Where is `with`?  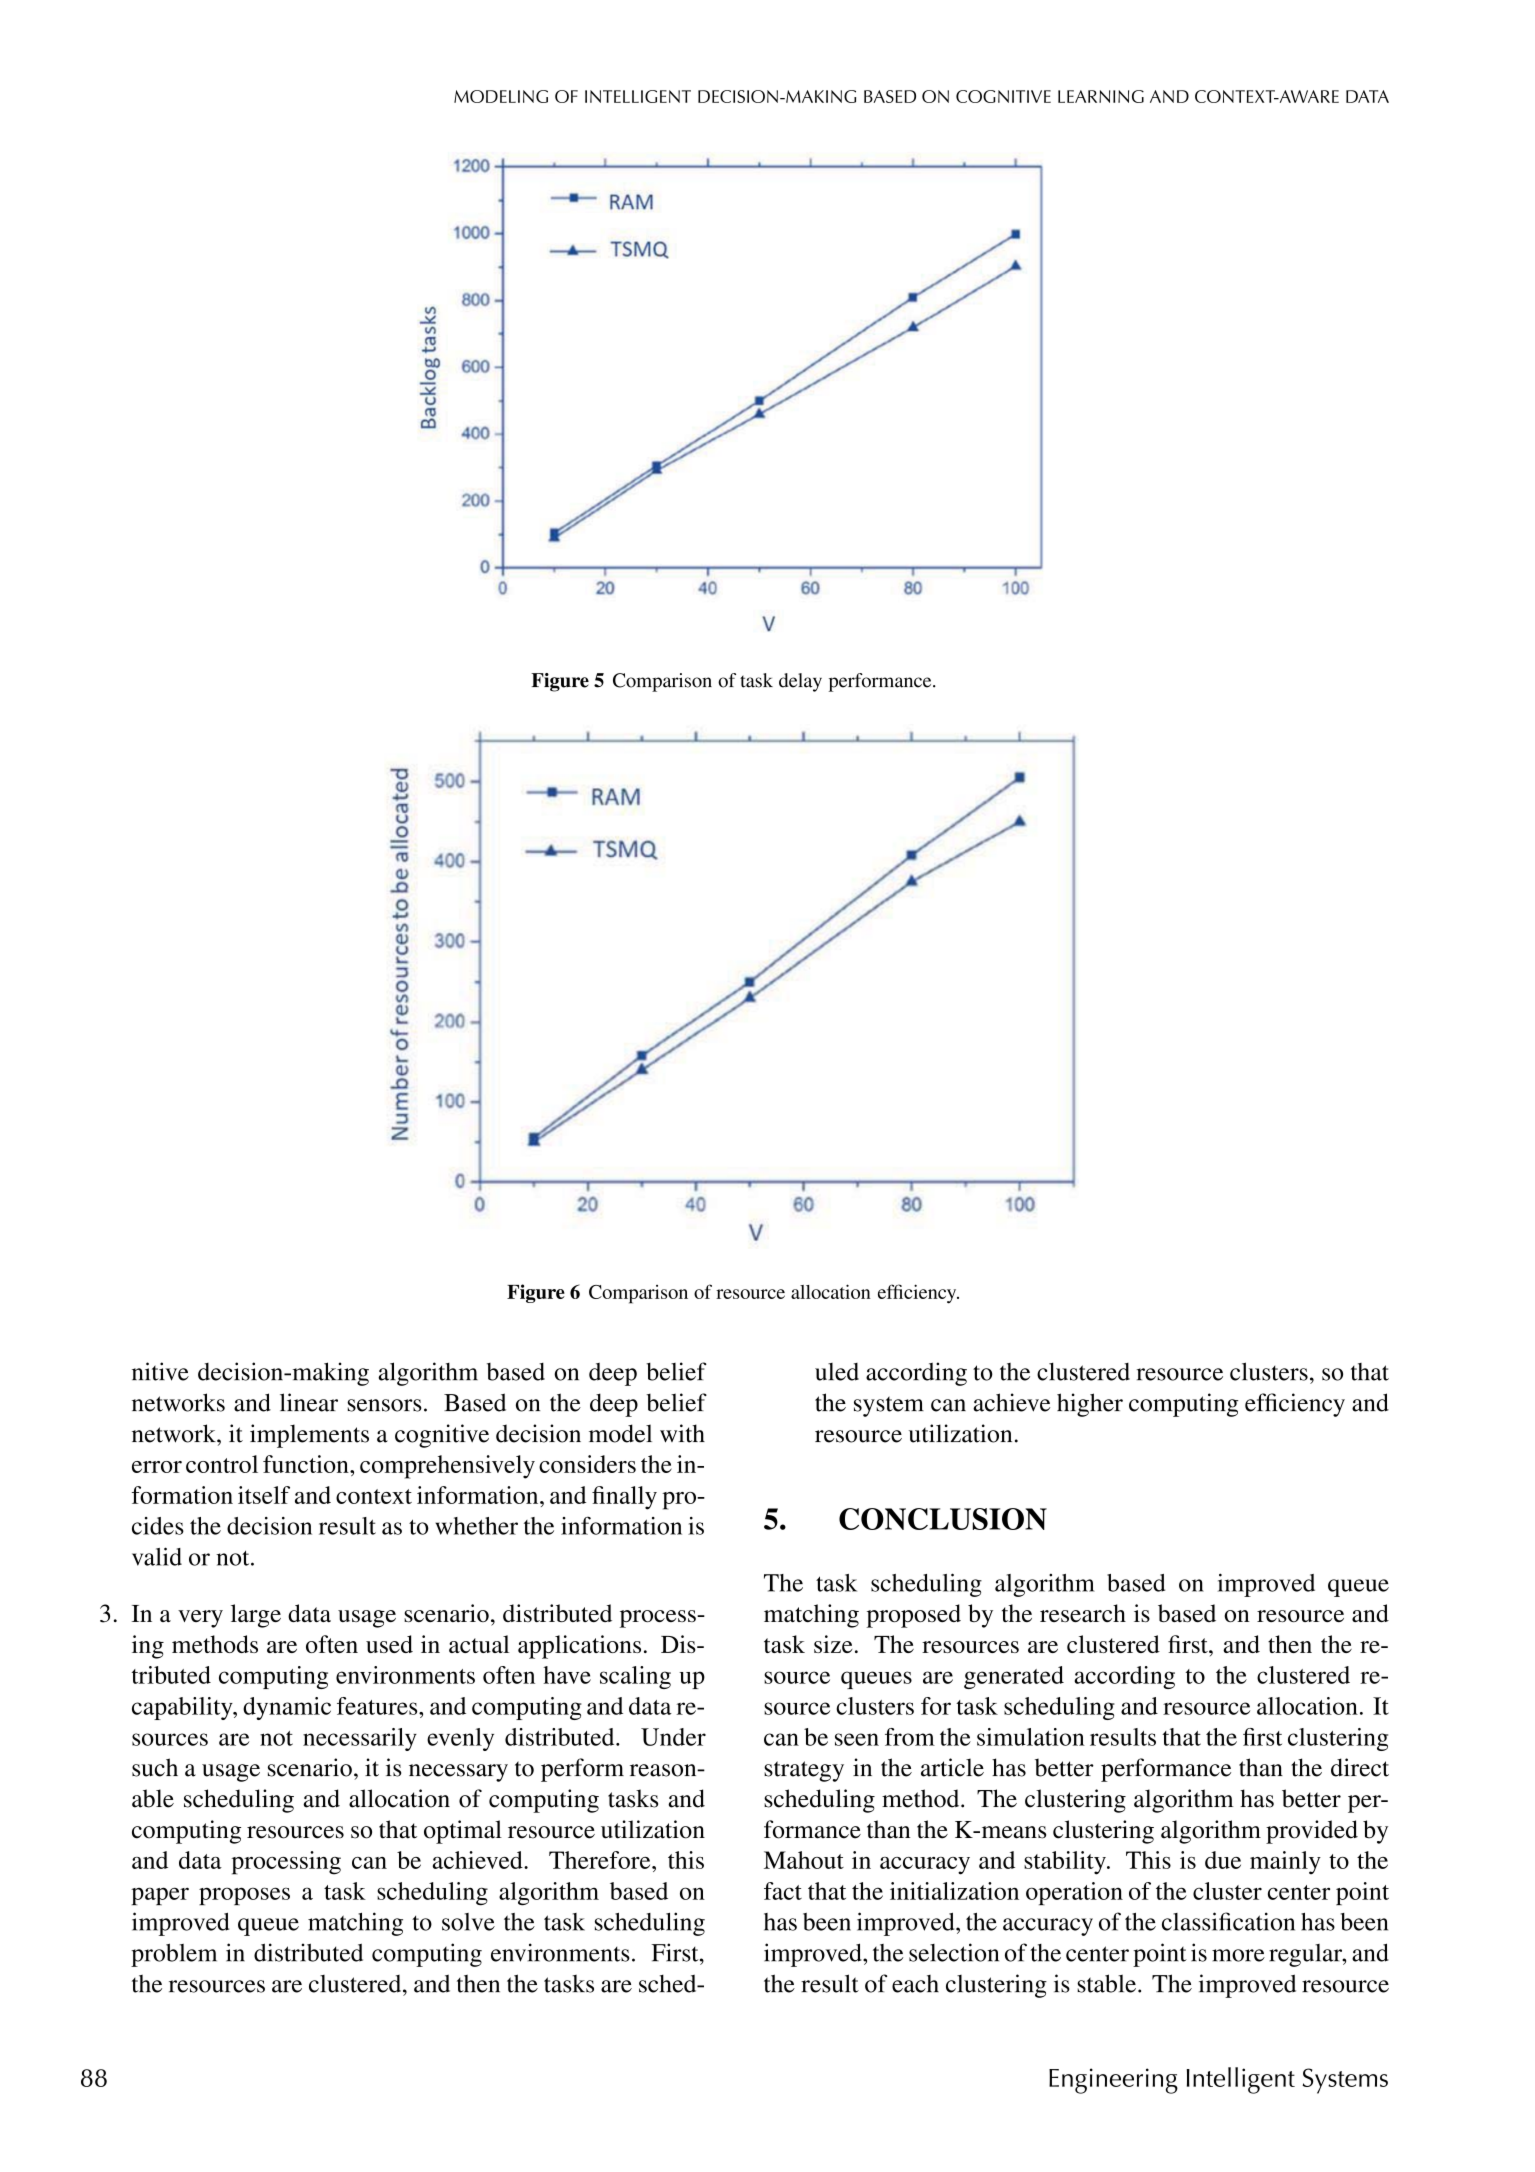
with is located at coordinates (682, 1433).
